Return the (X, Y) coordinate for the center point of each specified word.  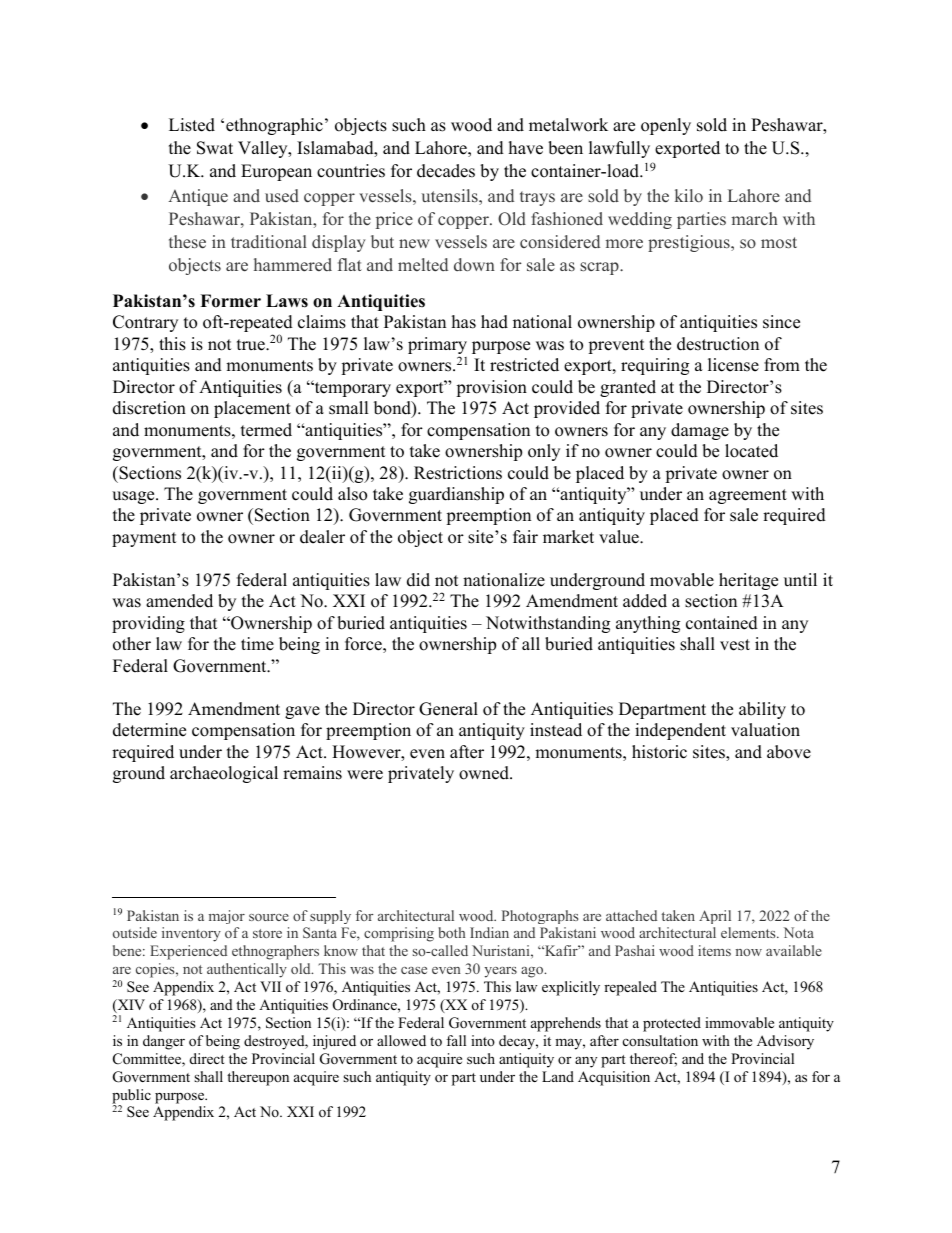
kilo (689, 195)
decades (446, 171)
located (751, 451)
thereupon (258, 1078)
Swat (215, 148)
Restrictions (458, 473)
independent (680, 731)
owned (485, 773)
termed (266, 430)
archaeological (224, 774)
